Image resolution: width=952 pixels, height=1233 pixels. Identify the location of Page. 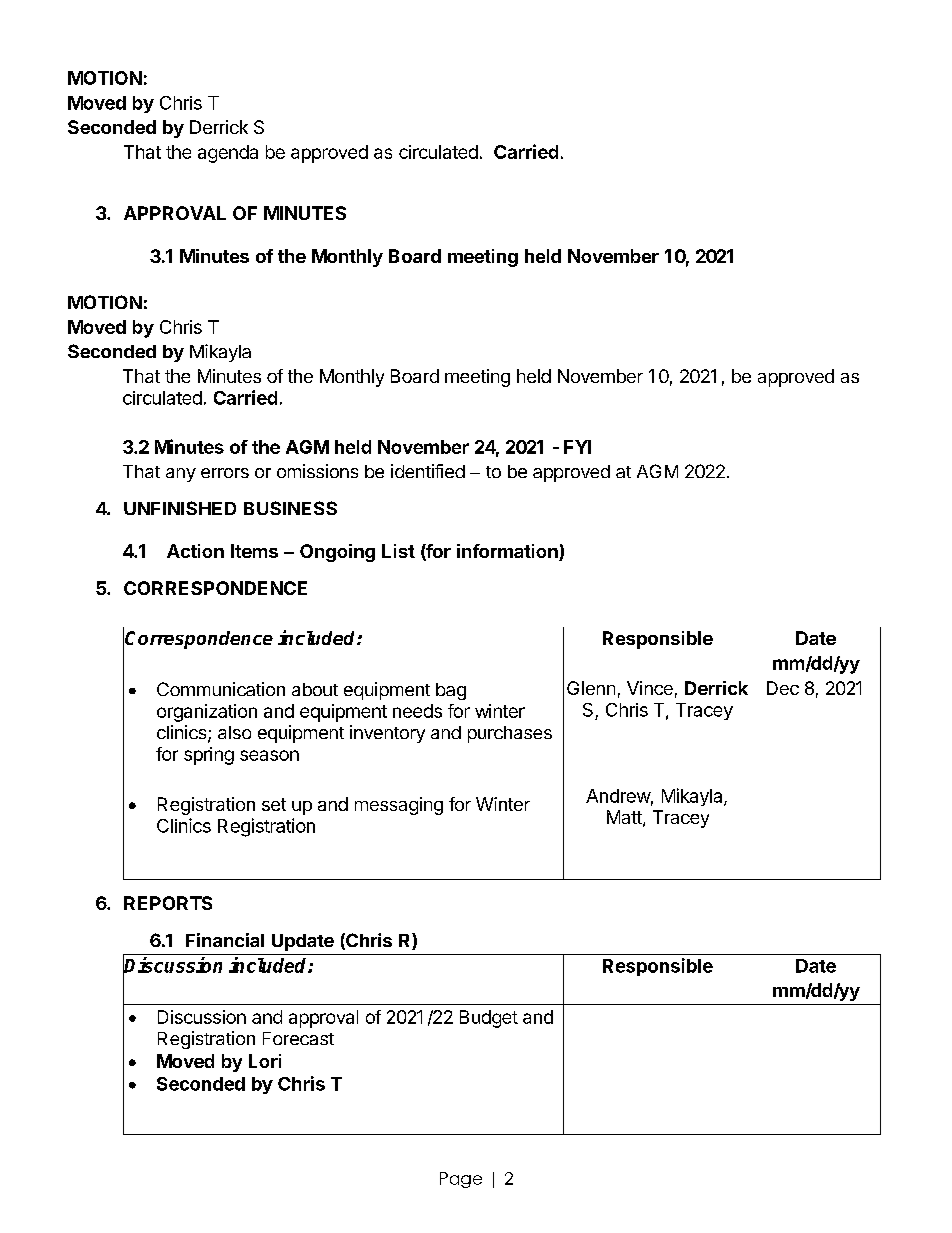
(461, 1180).
